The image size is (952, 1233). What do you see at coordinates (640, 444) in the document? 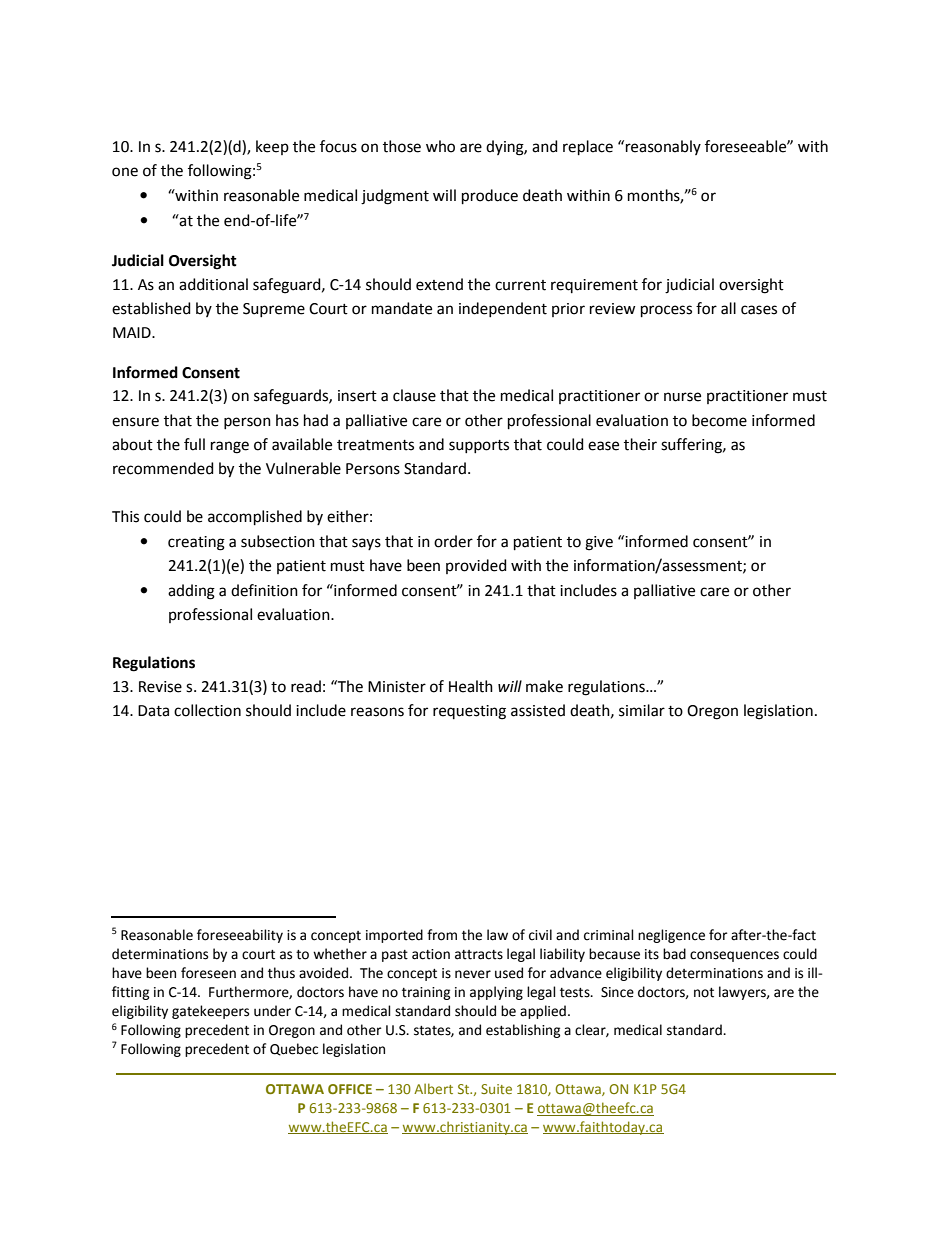
I see `their` at bounding box center [640, 444].
